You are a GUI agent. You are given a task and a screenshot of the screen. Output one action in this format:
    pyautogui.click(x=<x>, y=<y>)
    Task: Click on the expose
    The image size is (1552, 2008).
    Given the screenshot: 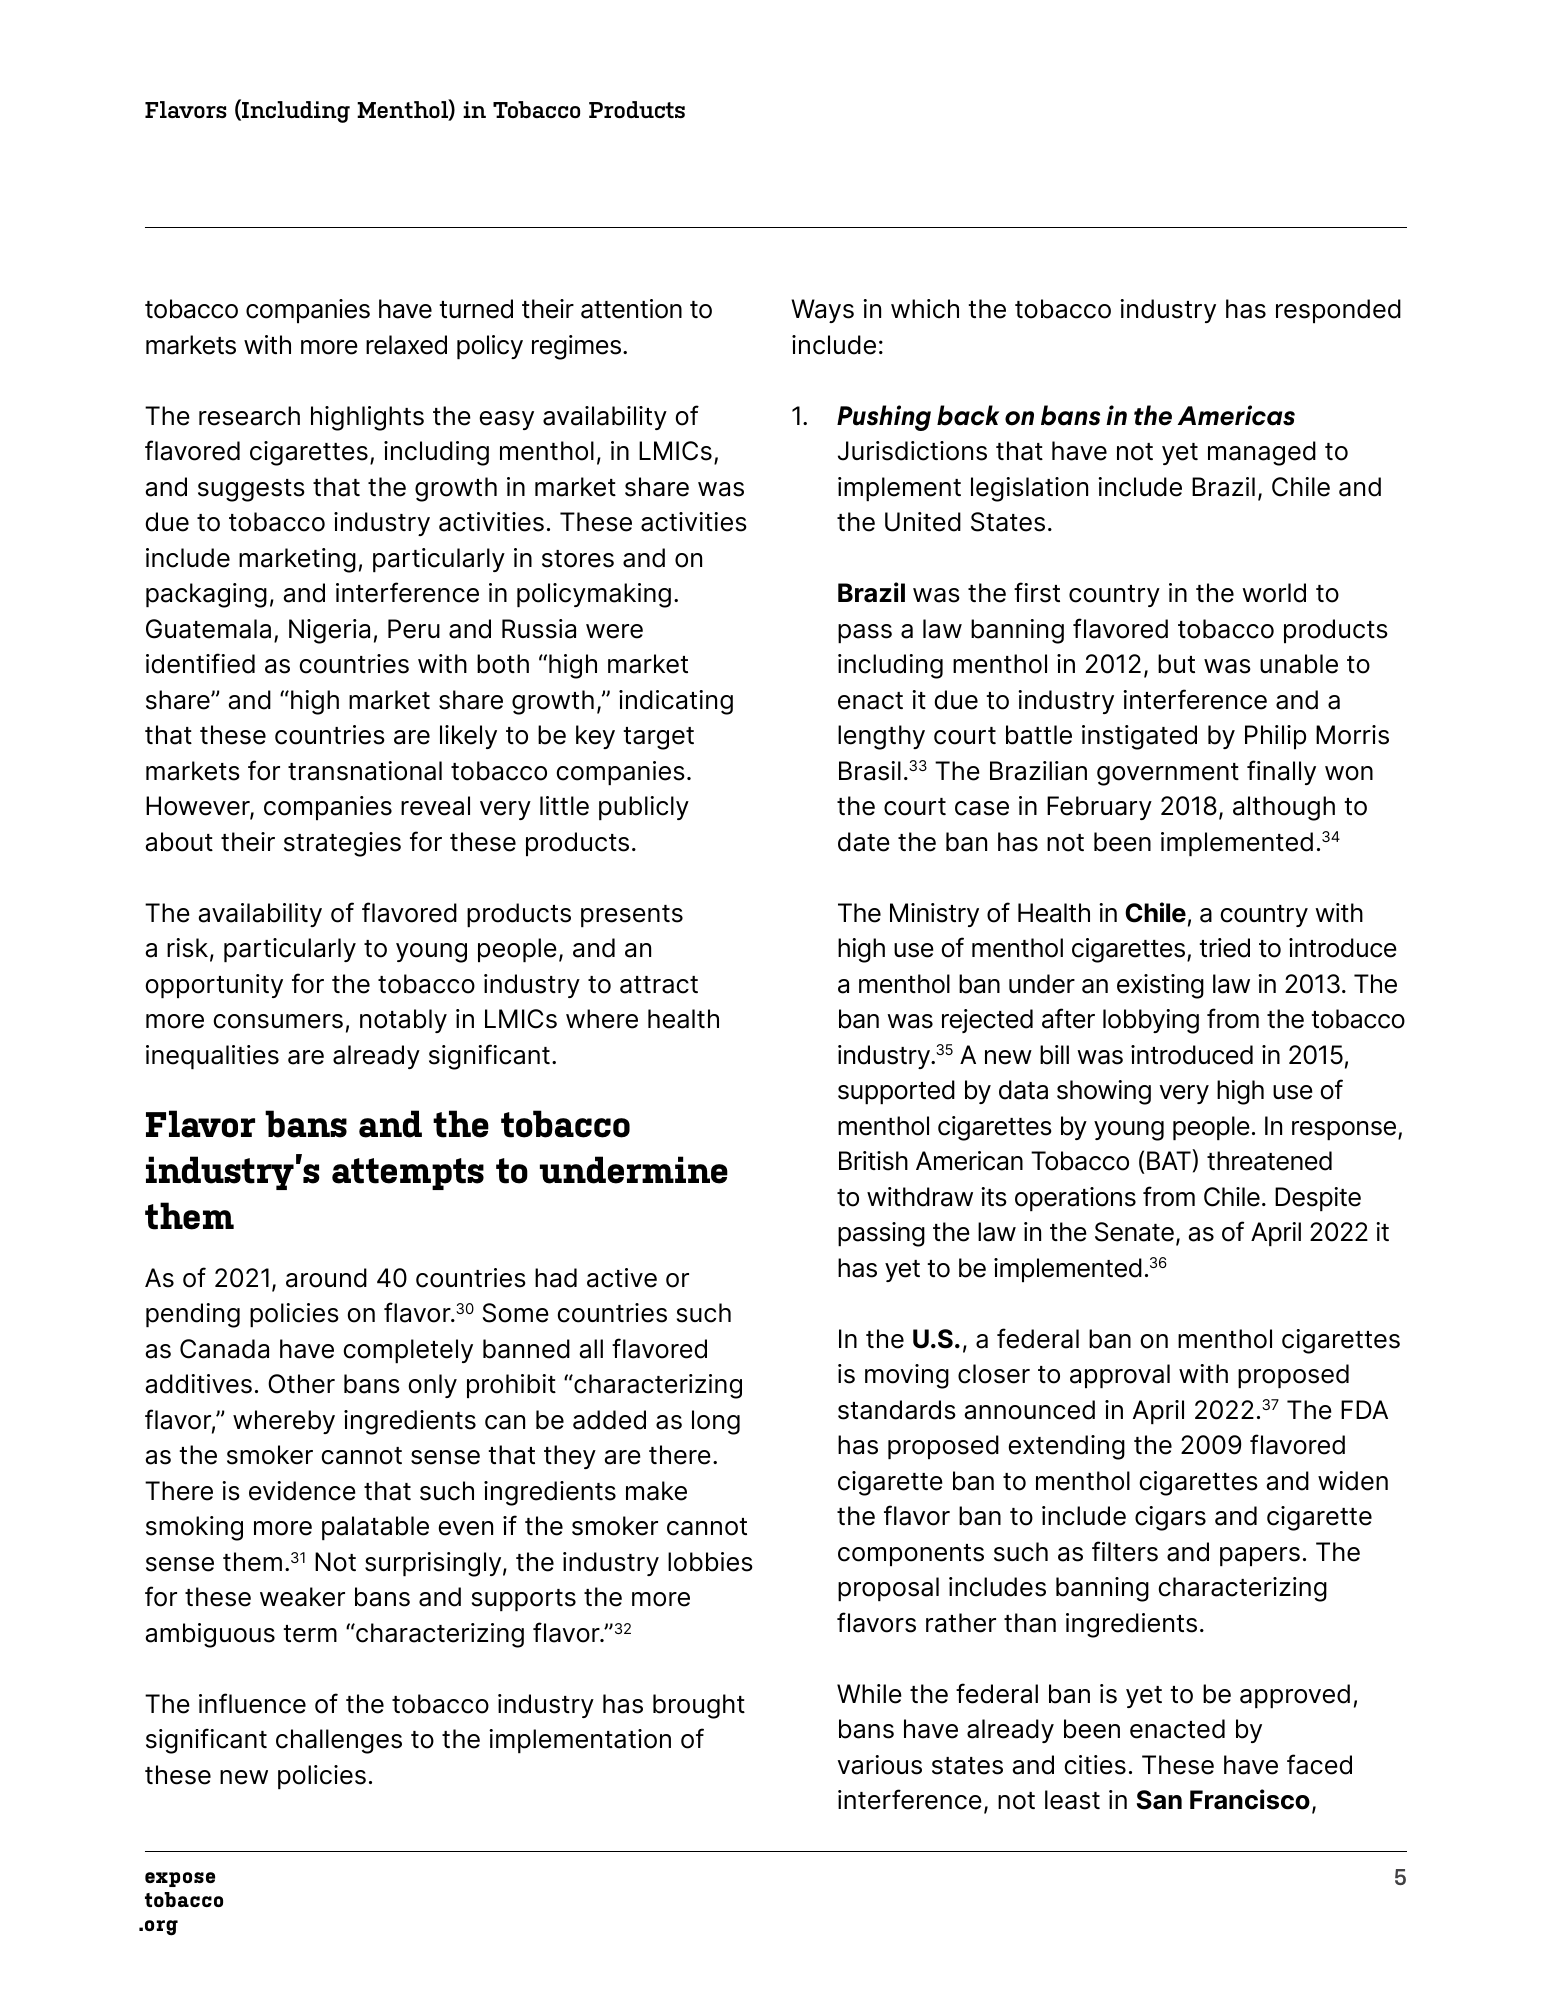 What is the action you would take?
    pyautogui.click(x=180, y=1879)
